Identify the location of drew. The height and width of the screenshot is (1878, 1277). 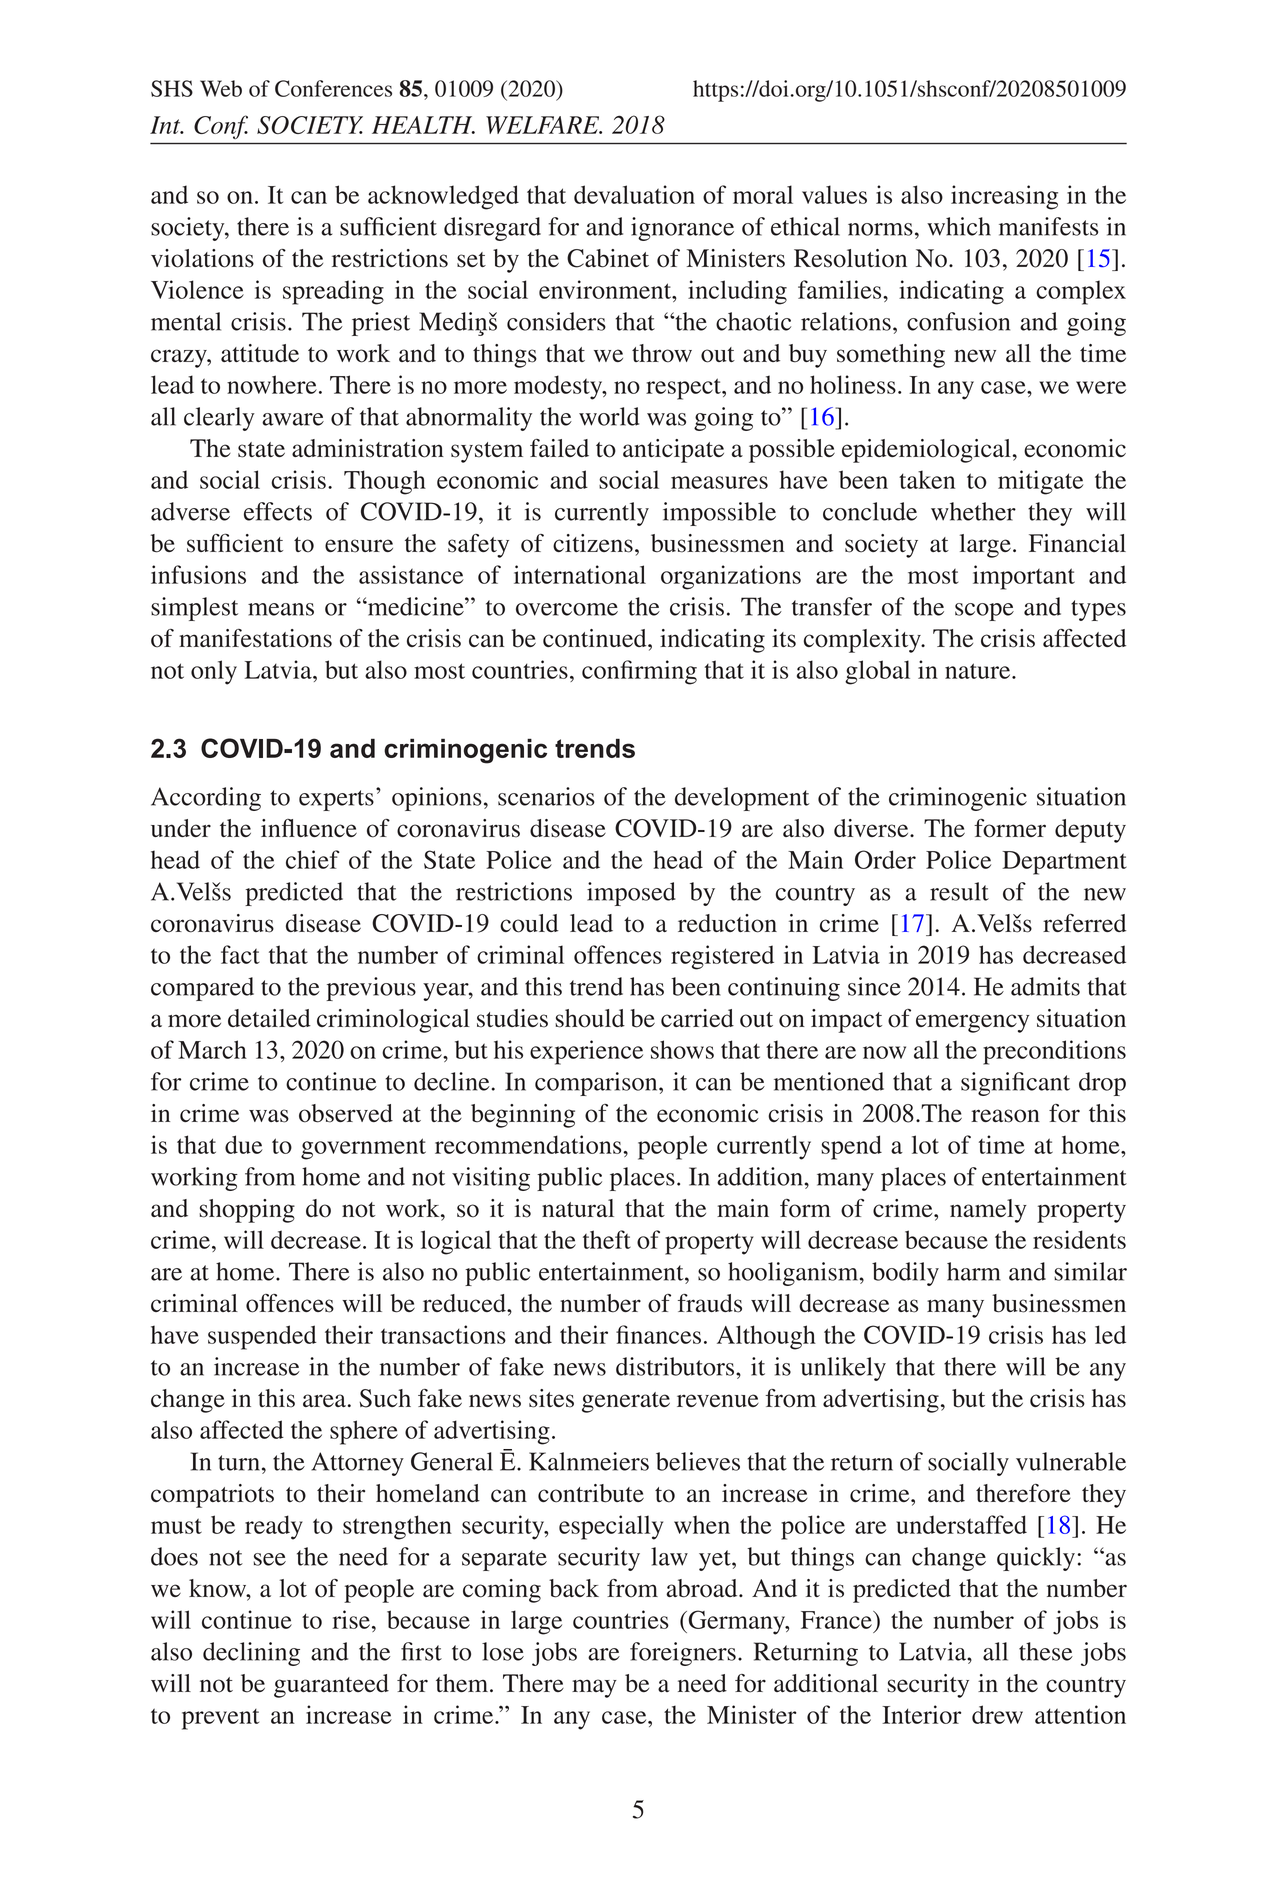
(997, 1714).
